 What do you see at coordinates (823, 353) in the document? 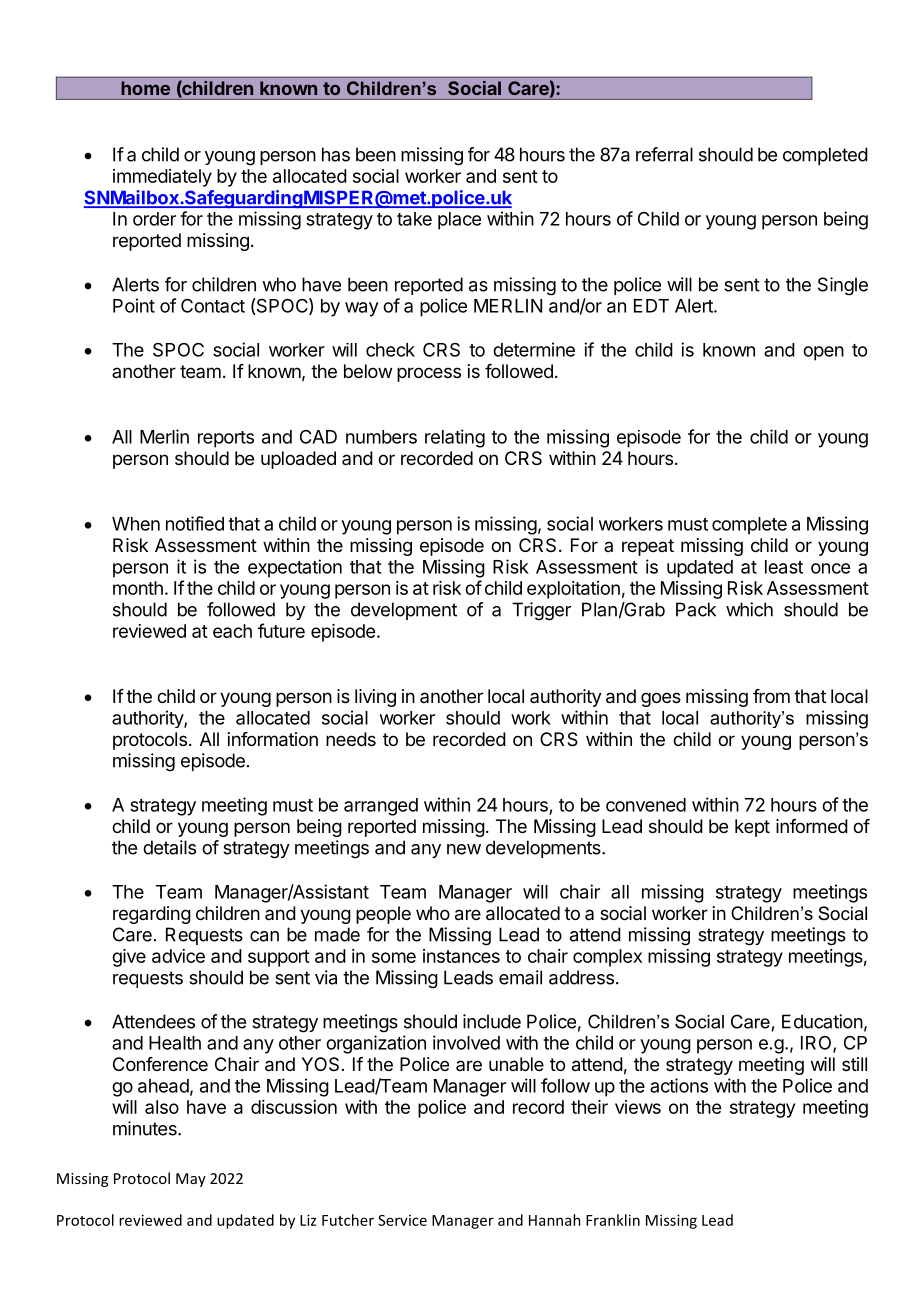
I see `open` at bounding box center [823, 353].
